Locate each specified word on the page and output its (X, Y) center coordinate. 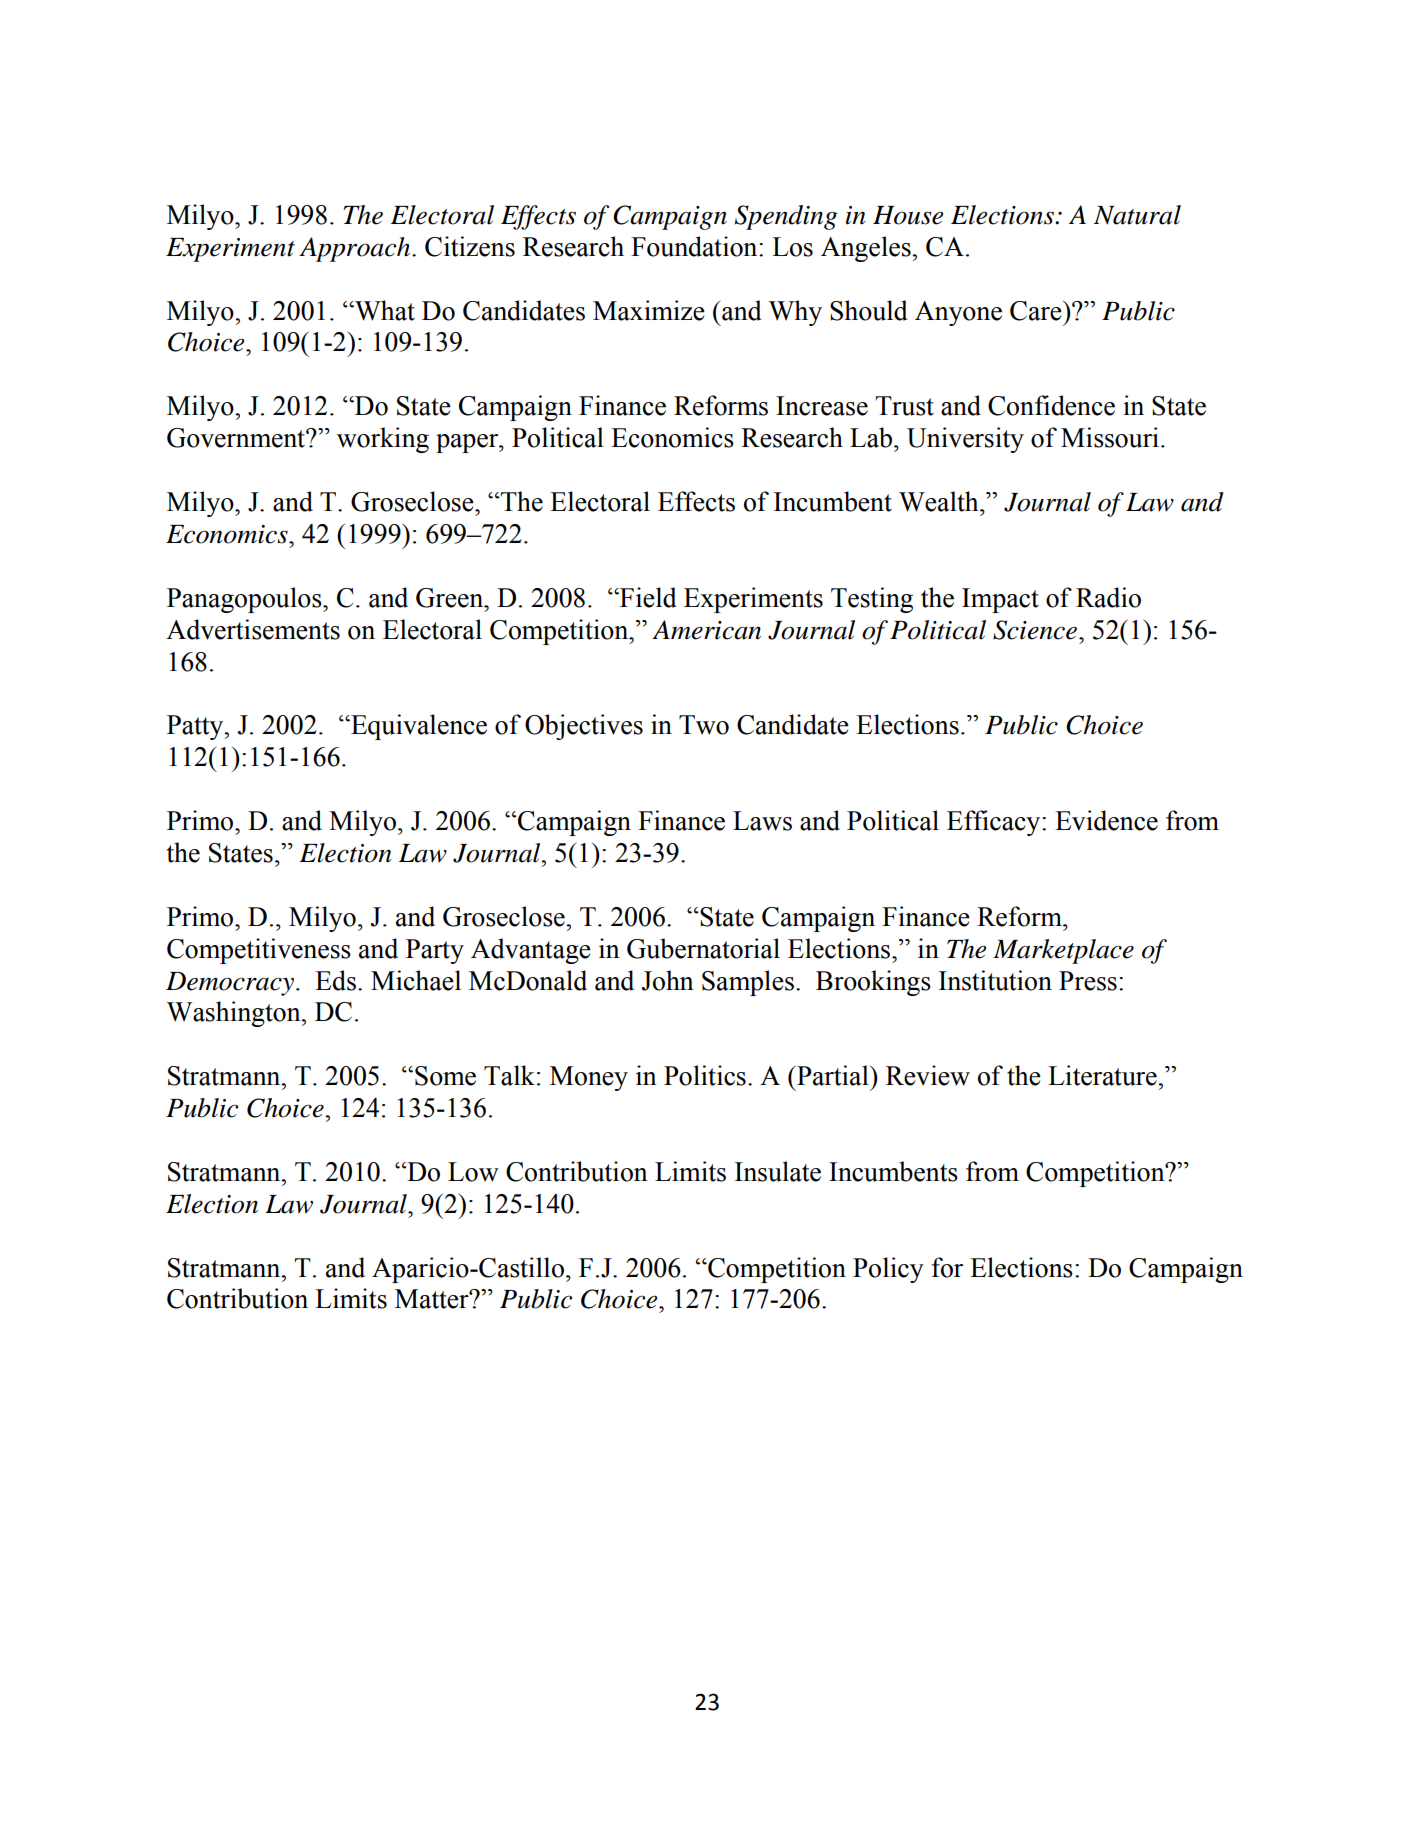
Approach (356, 249)
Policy (888, 1270)
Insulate (778, 1171)
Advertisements (253, 629)
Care (1037, 311)
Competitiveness (259, 951)
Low (473, 1172)
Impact (1000, 600)
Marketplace (1063, 951)
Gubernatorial (703, 948)
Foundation (695, 246)
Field (647, 597)
